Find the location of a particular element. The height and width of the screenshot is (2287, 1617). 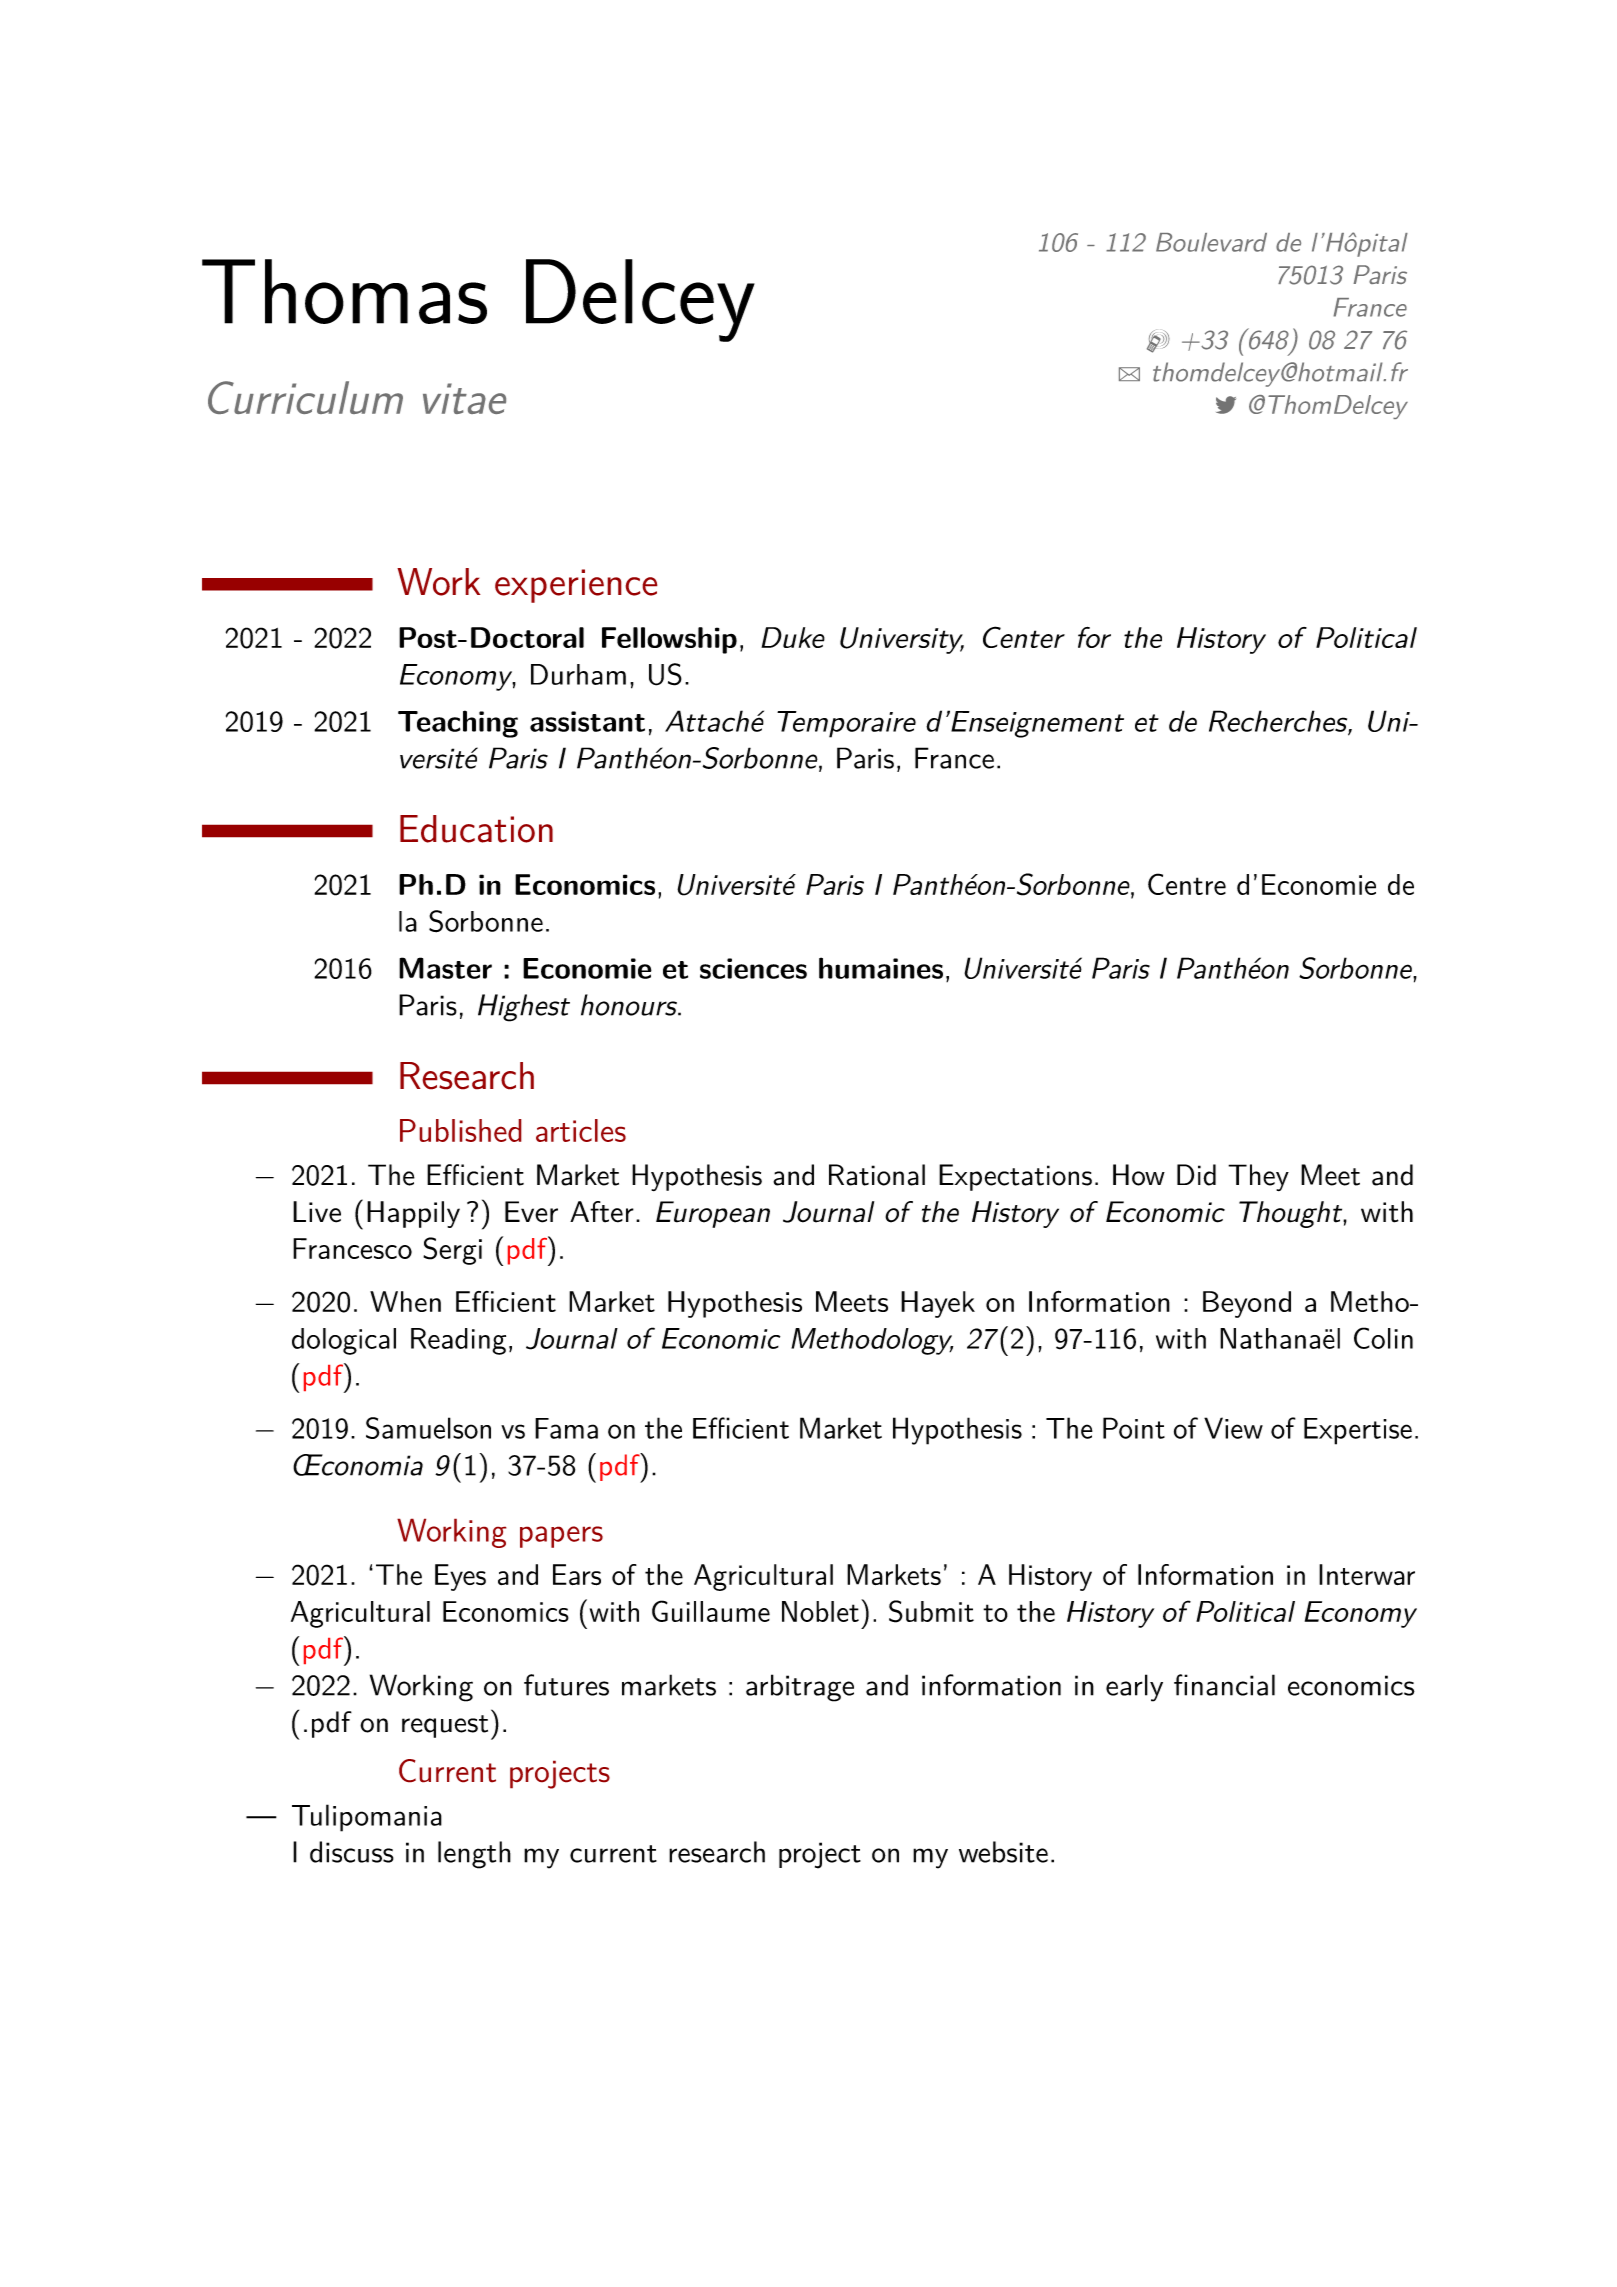

Duke is located at coordinates (793, 637).
